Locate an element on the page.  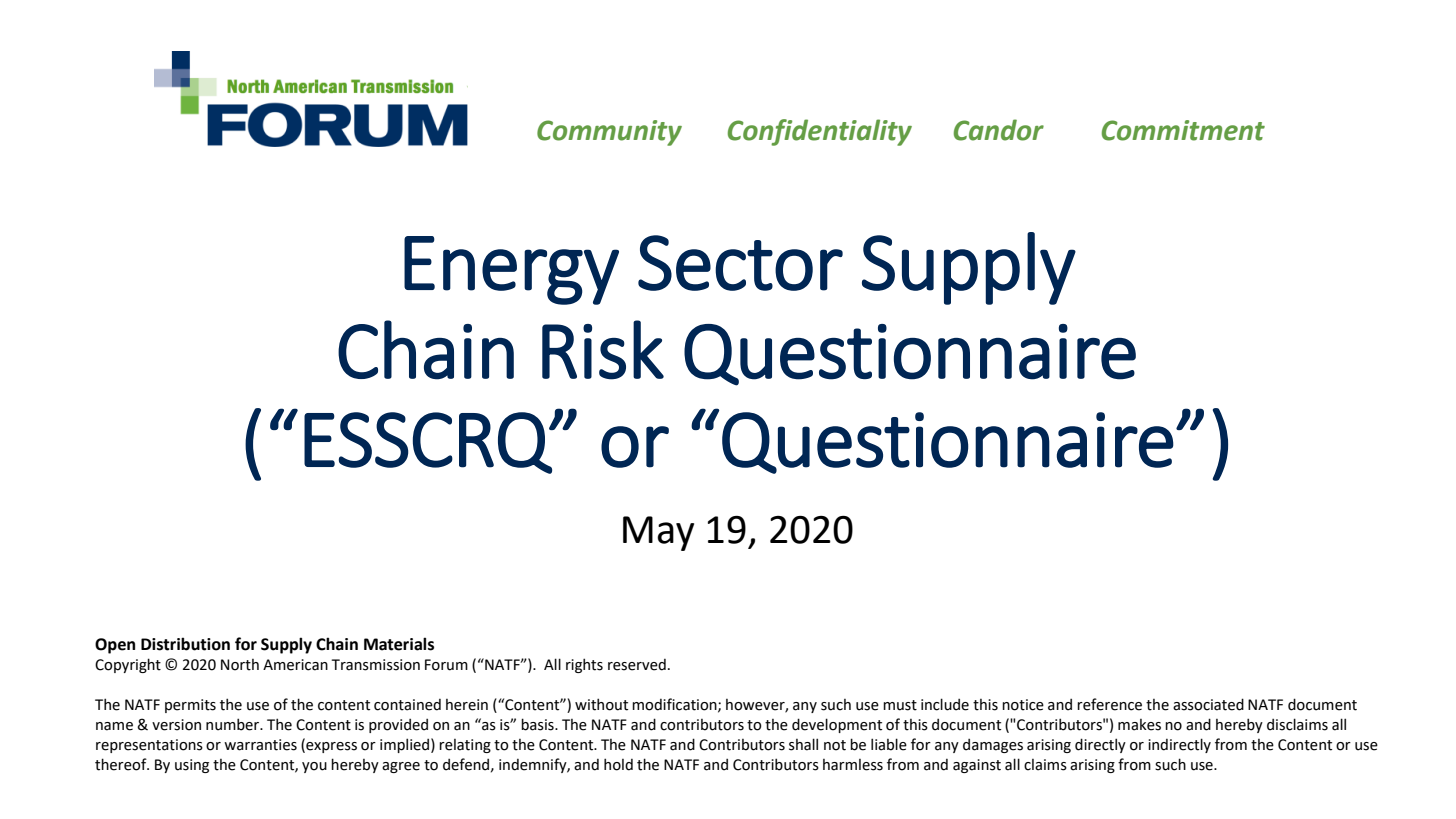
Energy is located at coordinates (511, 270).
